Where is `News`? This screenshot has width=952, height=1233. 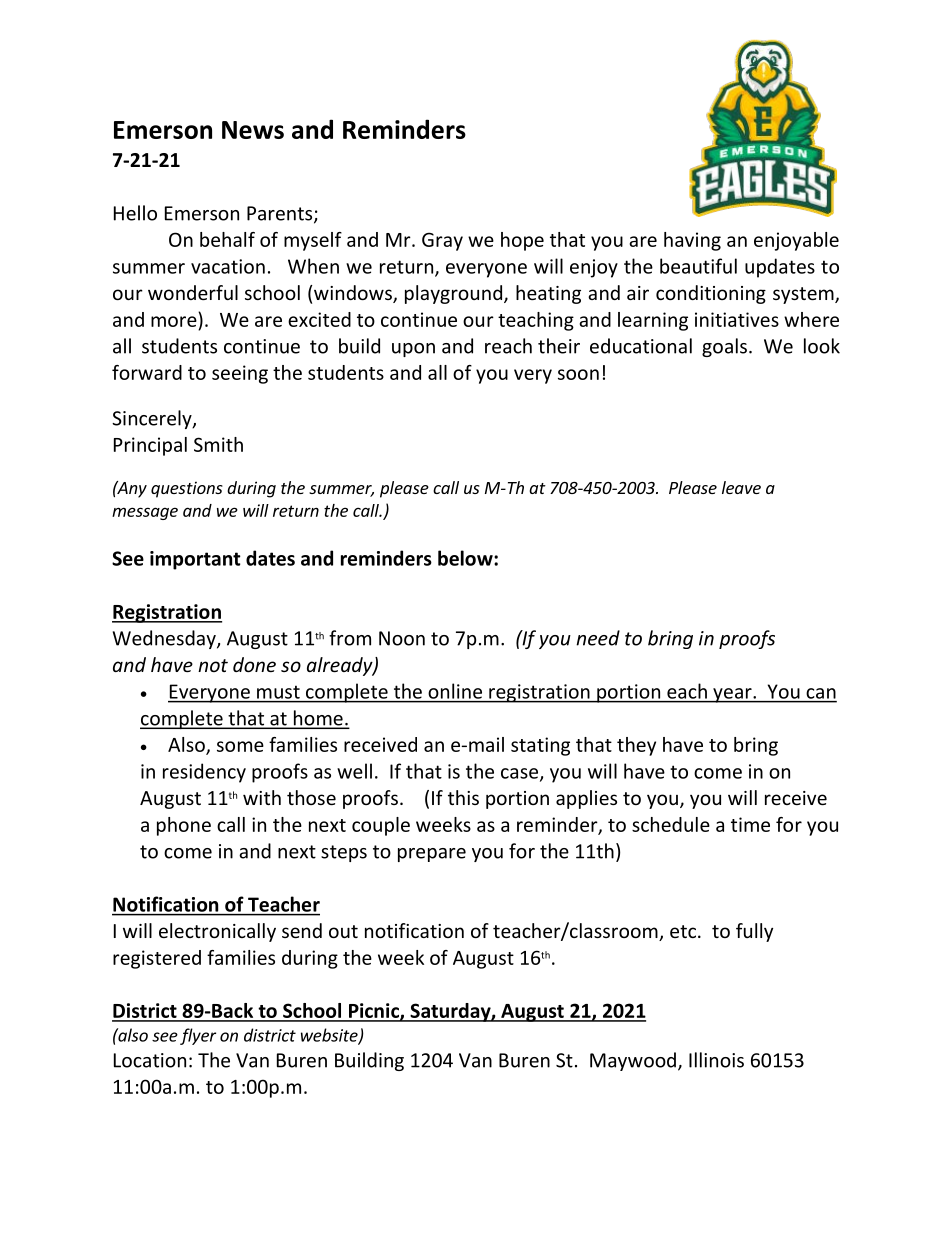 News is located at coordinates (253, 130).
